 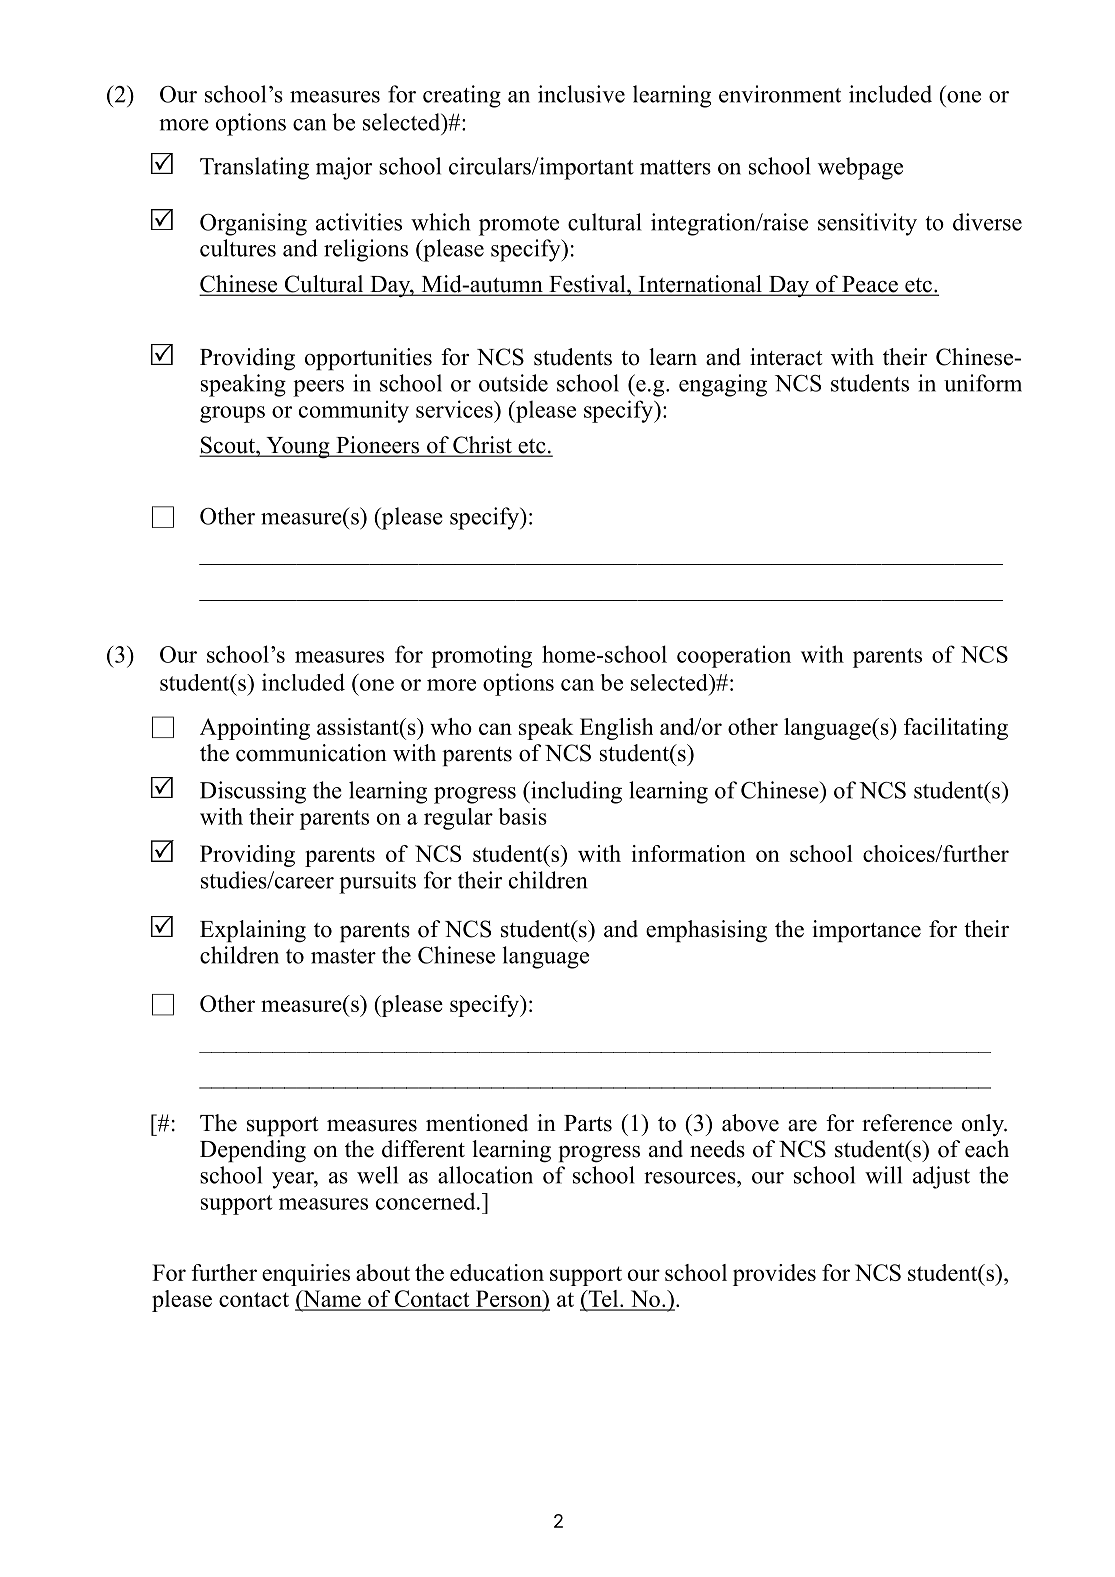 I want to click on community, so click(x=354, y=411).
